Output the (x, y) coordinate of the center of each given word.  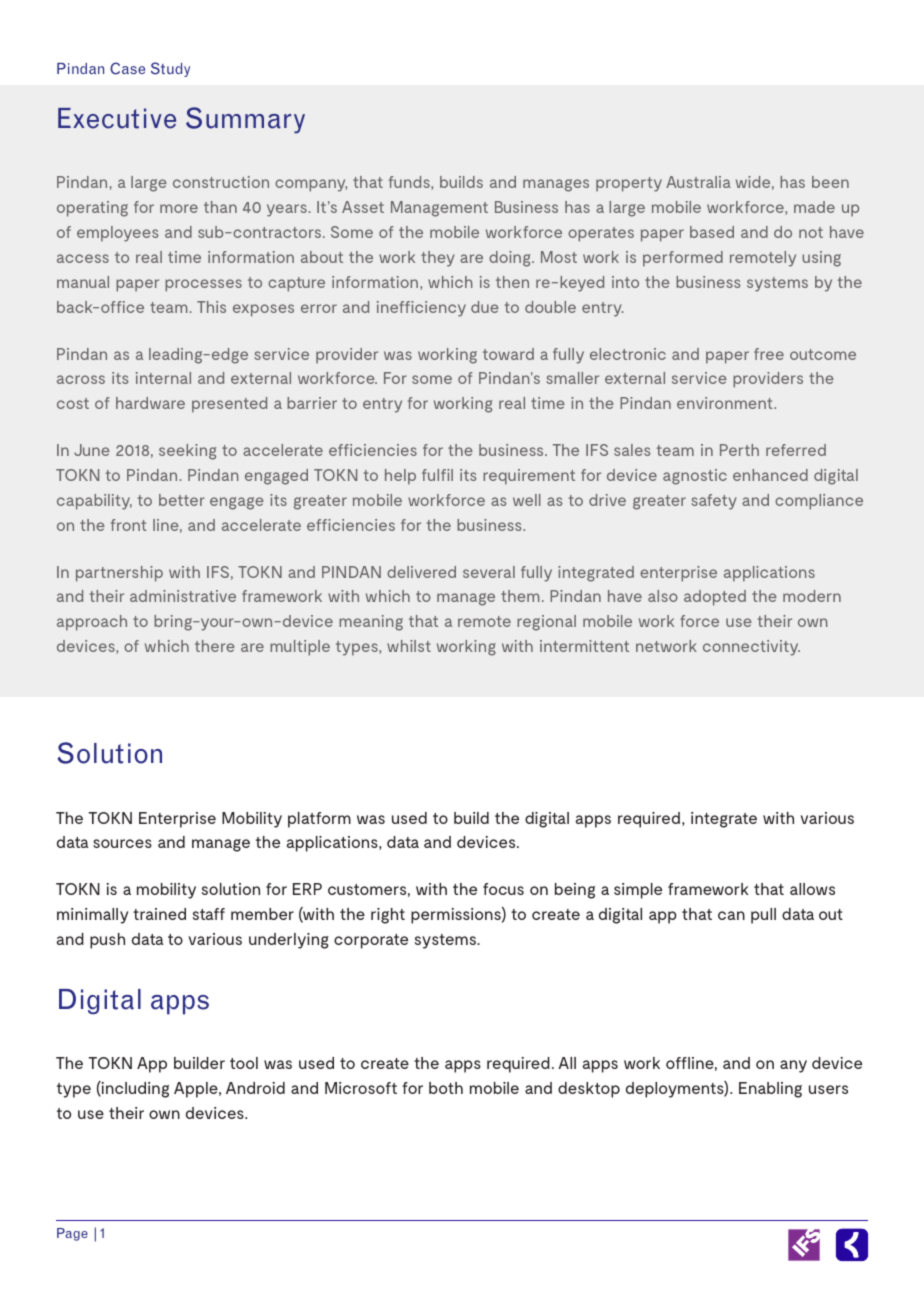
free (769, 354)
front (129, 525)
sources (122, 843)
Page (72, 1234)
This (211, 307)
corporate (371, 941)
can (731, 915)
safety (714, 502)
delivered (421, 572)
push (107, 941)
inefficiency (421, 309)
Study (170, 69)
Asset (363, 207)
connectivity (751, 648)
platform (319, 820)
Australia (698, 182)
